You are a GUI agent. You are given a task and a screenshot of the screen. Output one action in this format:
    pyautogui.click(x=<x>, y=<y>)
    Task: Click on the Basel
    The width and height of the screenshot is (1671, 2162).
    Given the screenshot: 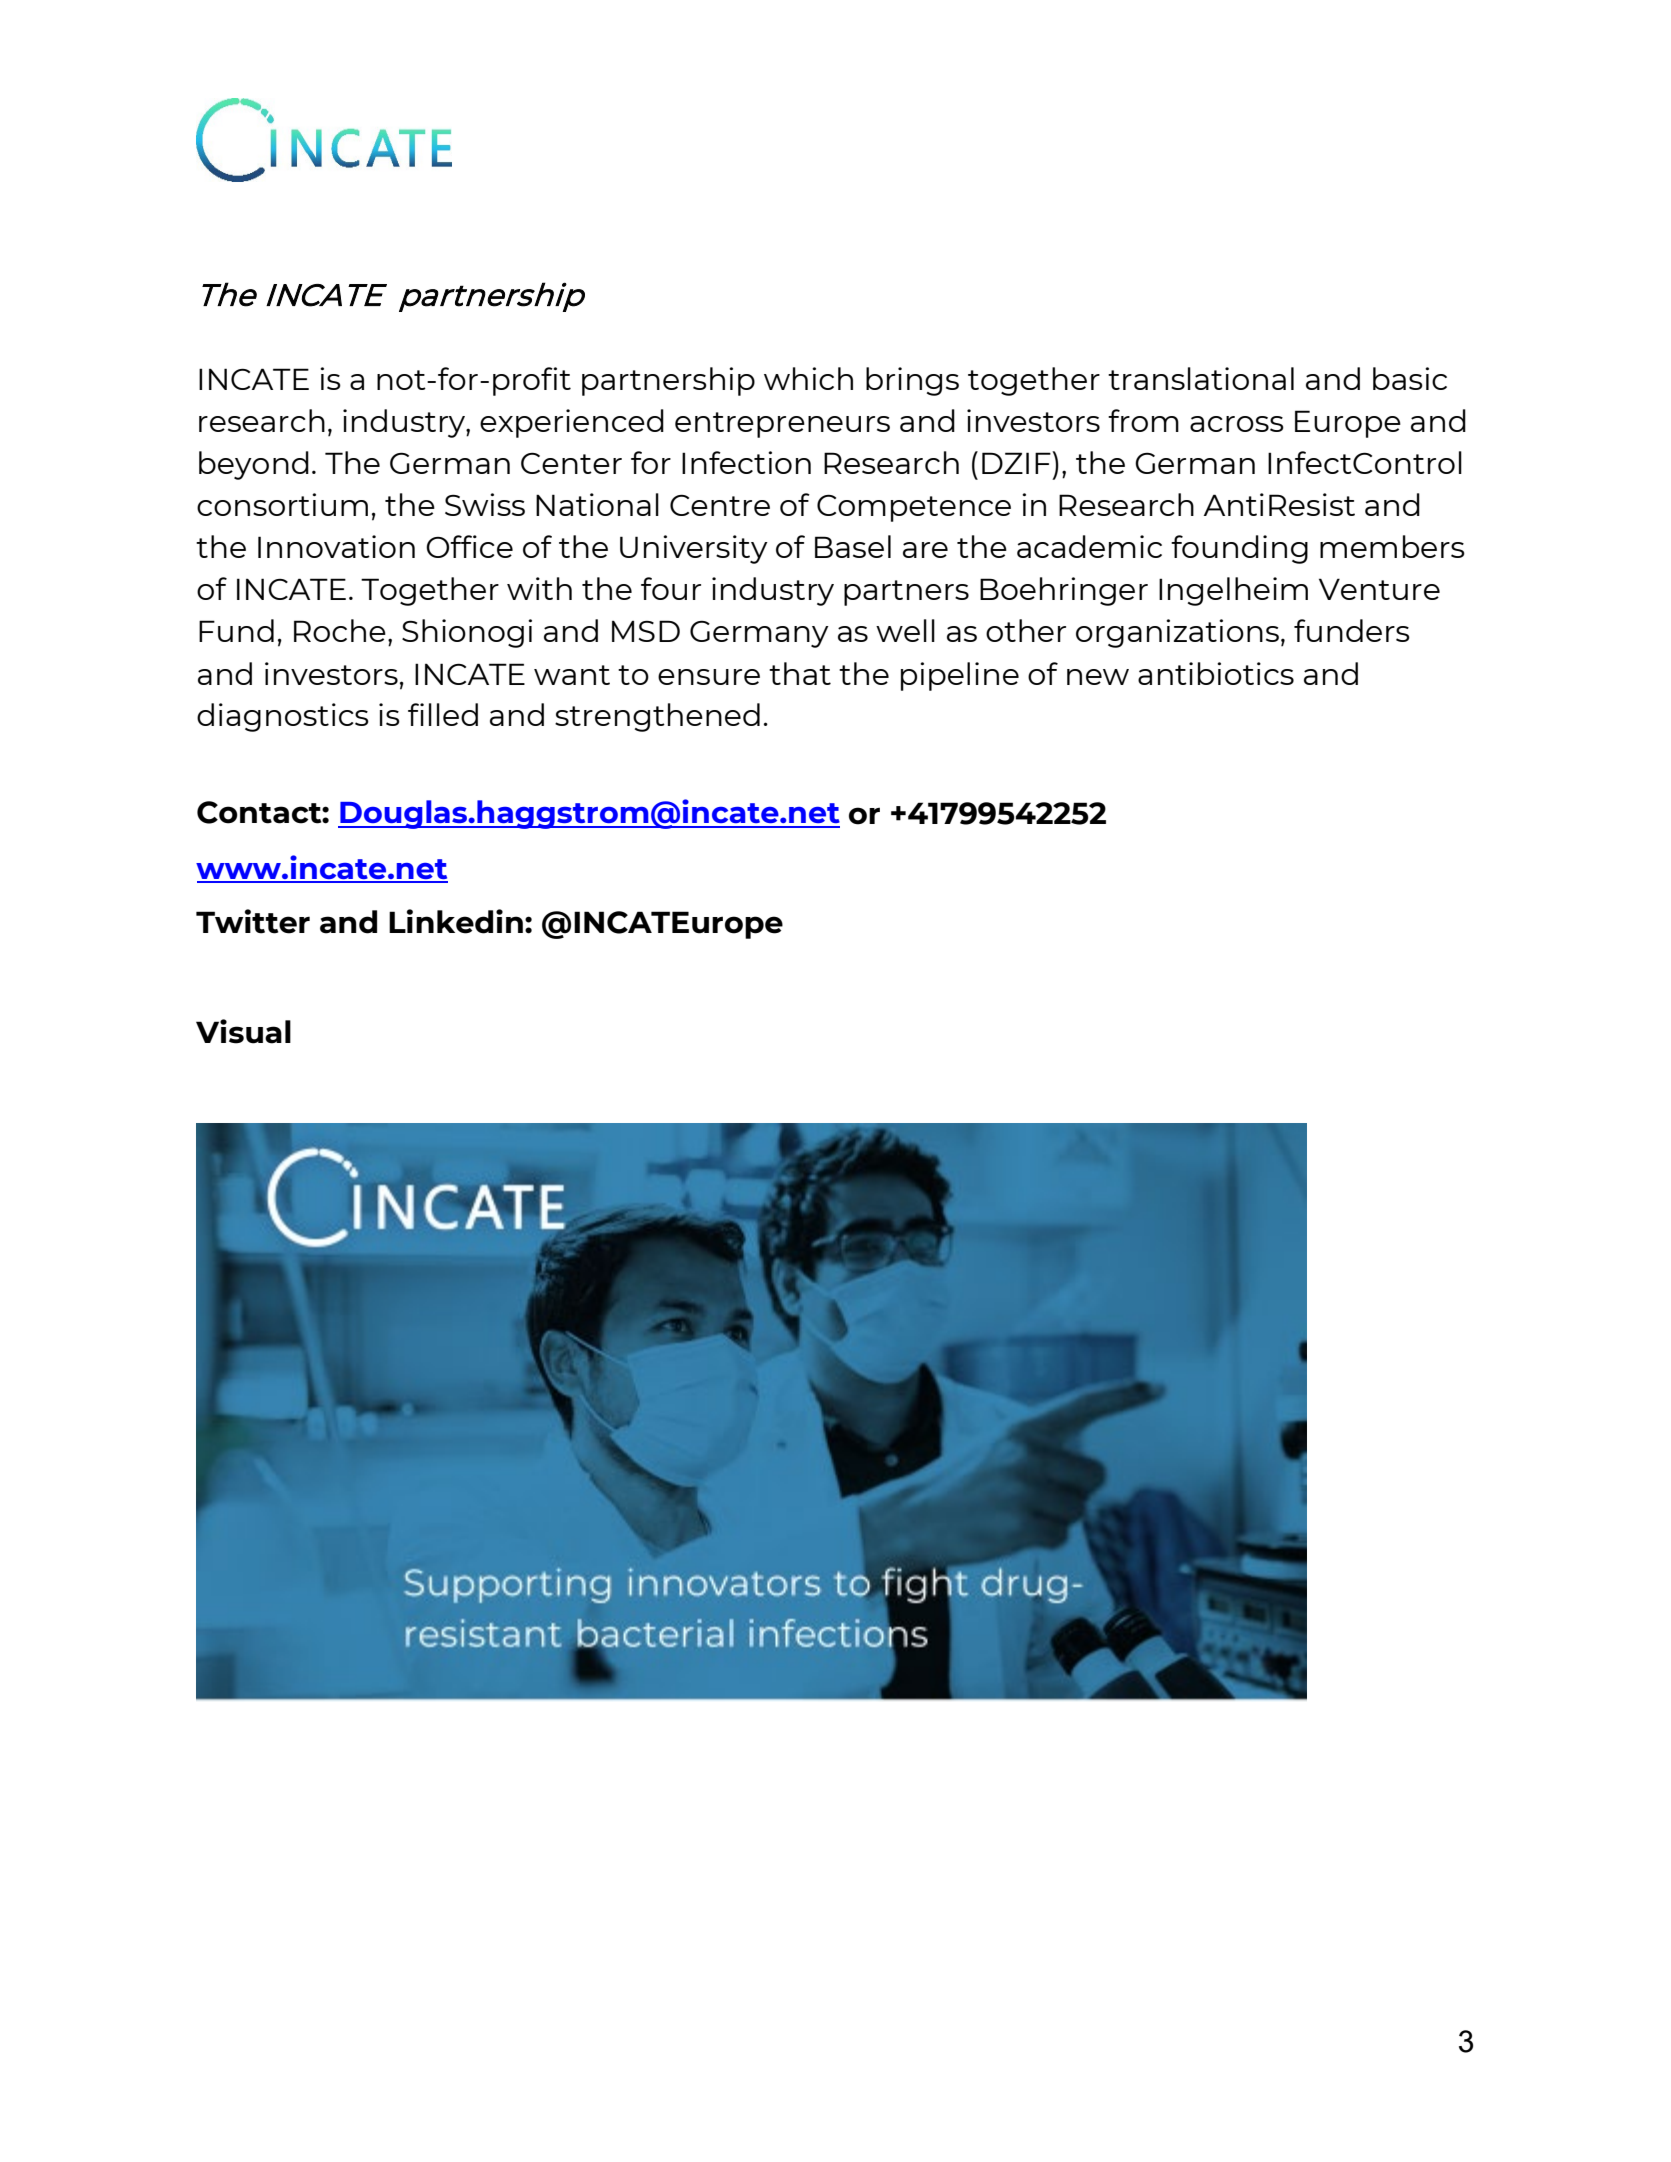 What is the action you would take?
    pyautogui.click(x=853, y=546)
